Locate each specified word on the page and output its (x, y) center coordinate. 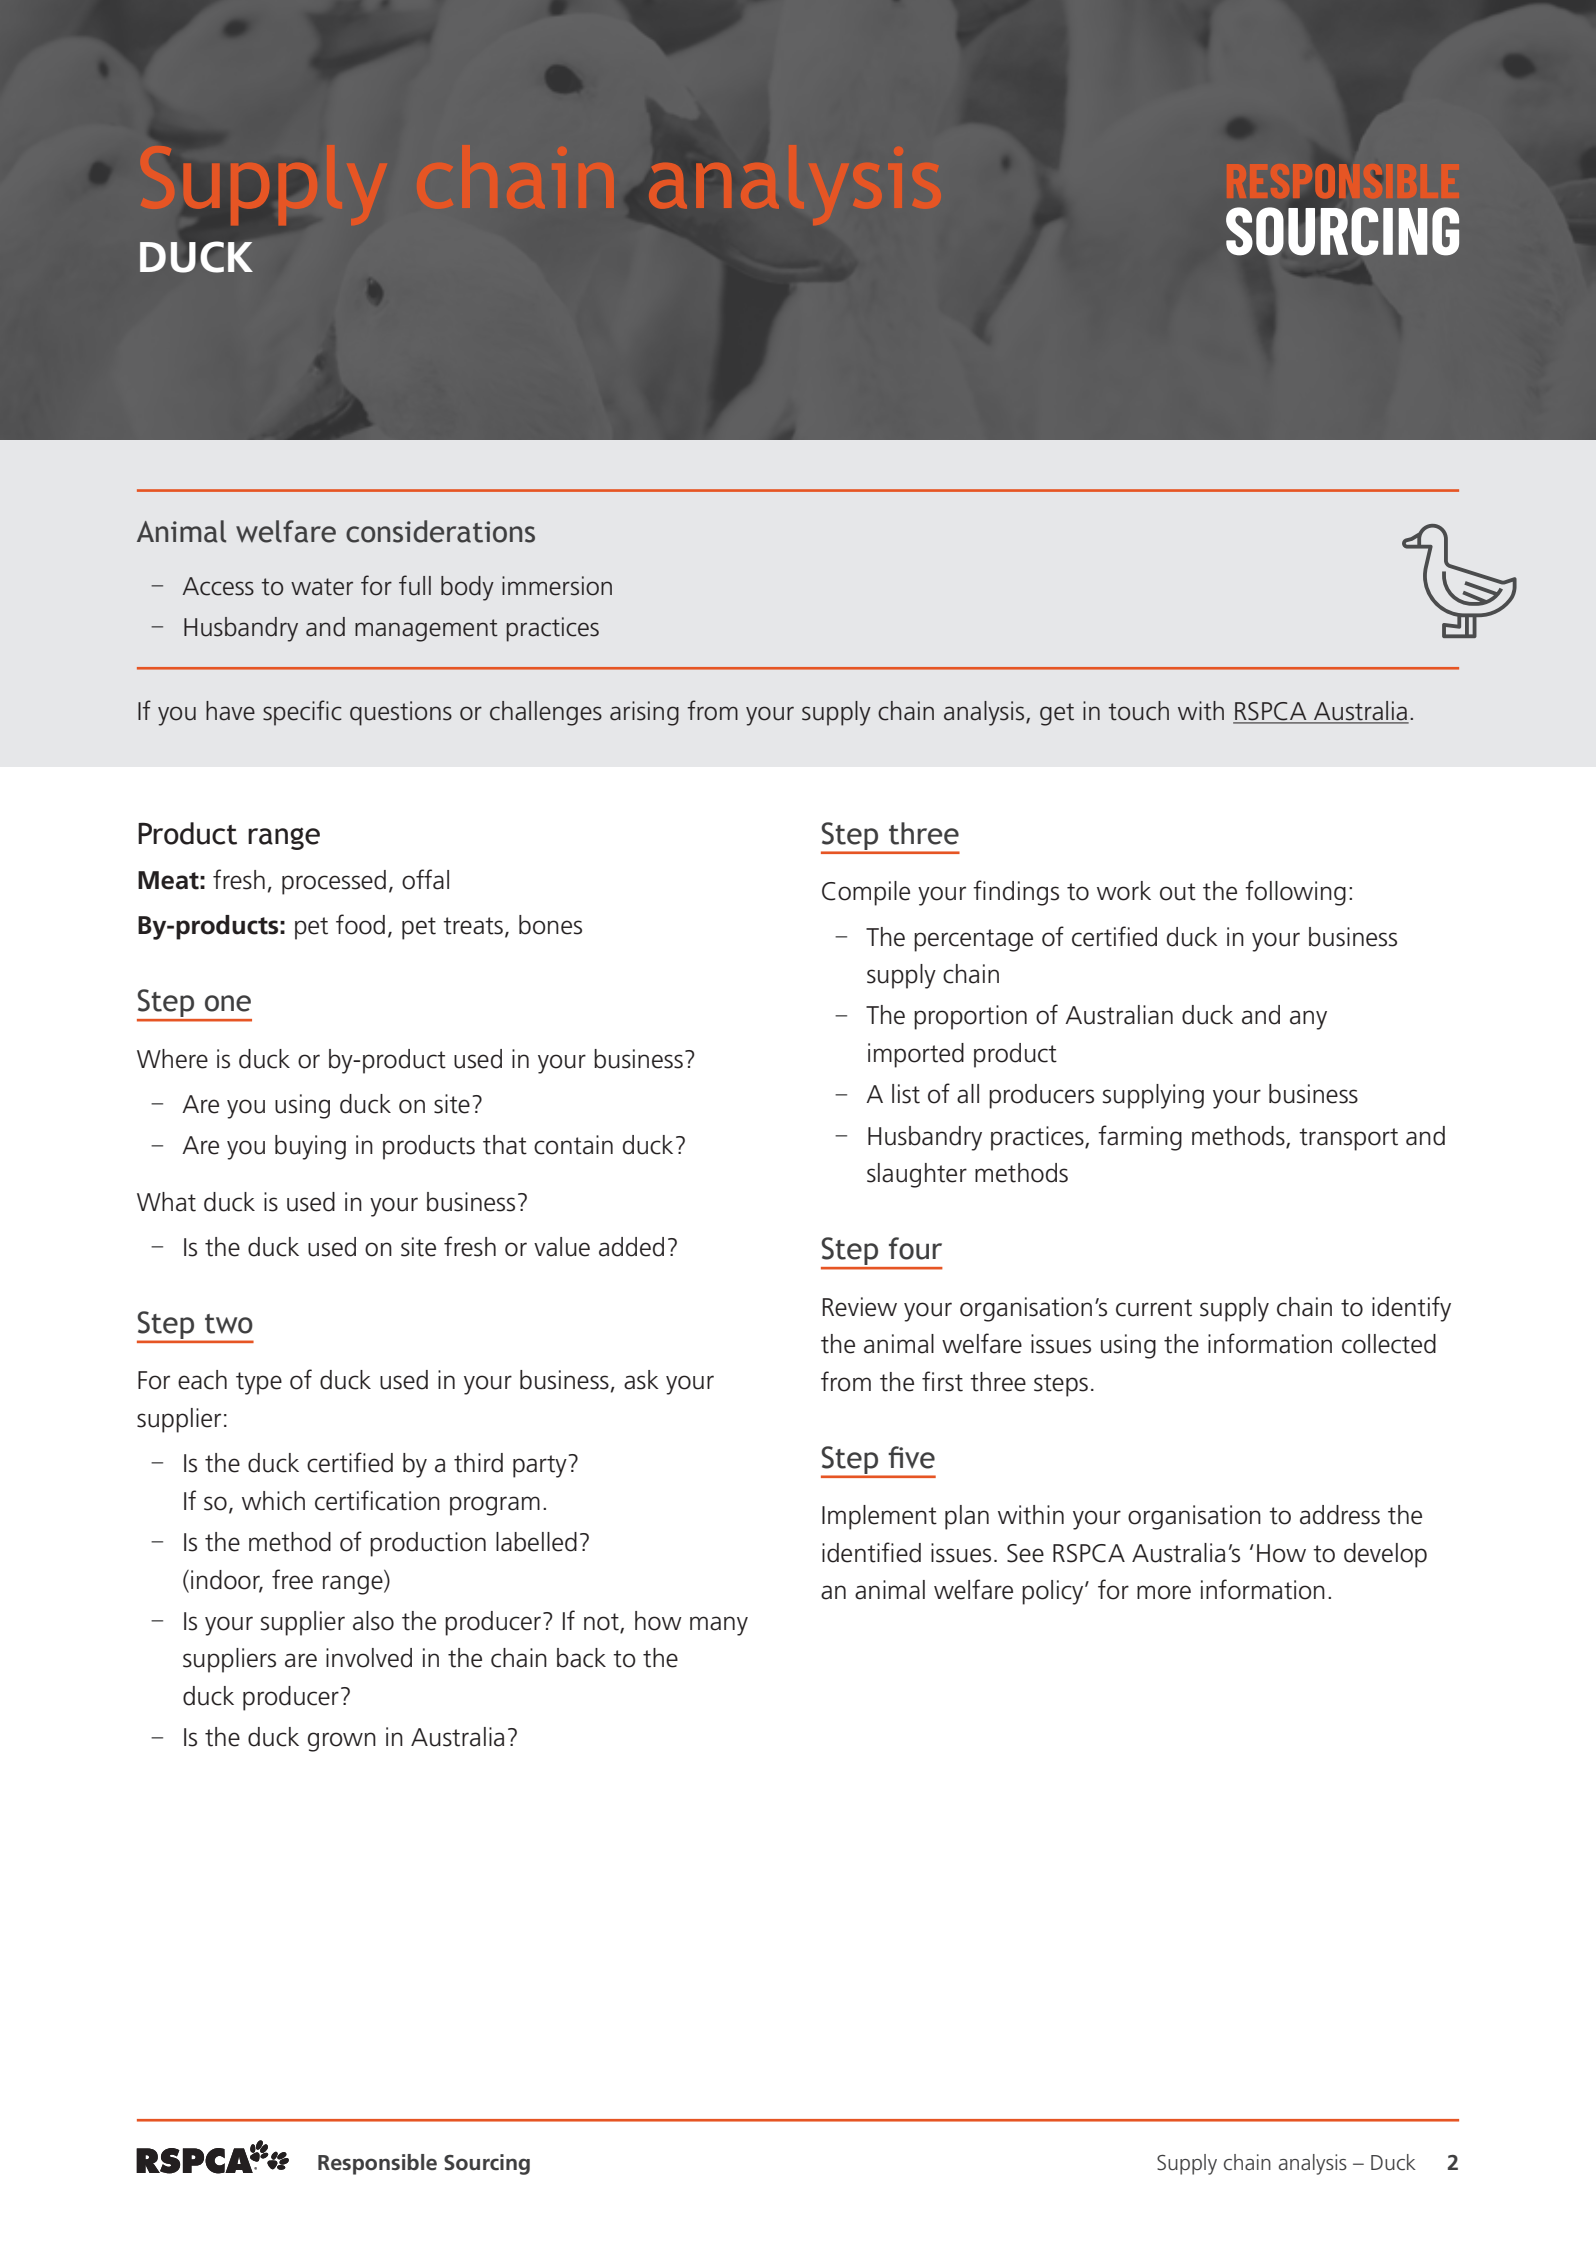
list (906, 1094)
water (322, 587)
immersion (557, 586)
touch (1138, 711)
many (719, 1626)
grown (342, 1742)
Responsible (377, 2164)
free (292, 1579)
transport (1348, 1139)
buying (310, 1147)
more (1164, 1592)
